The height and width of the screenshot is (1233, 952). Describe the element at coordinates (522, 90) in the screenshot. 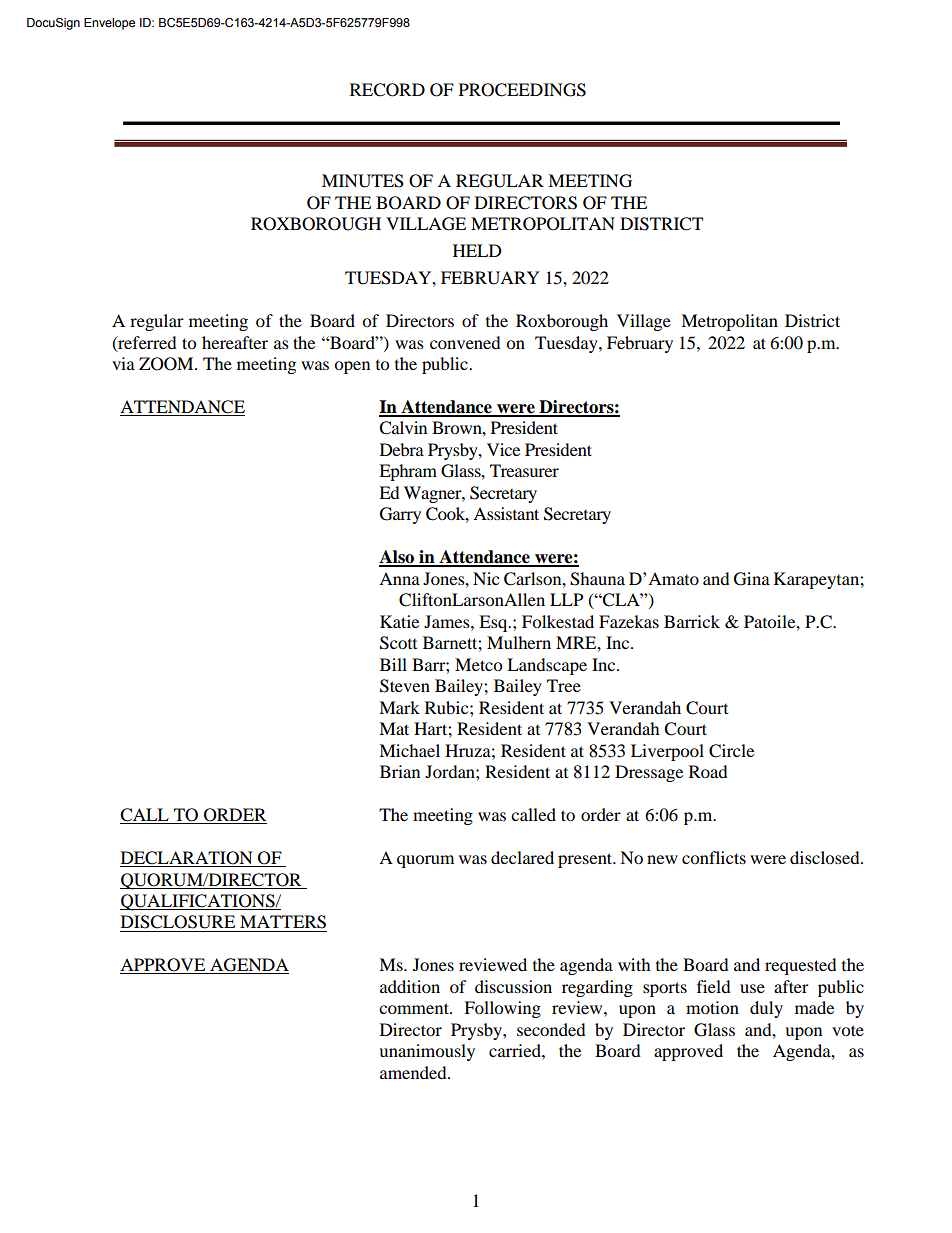

I see `PROCEEDINGS` at that location.
